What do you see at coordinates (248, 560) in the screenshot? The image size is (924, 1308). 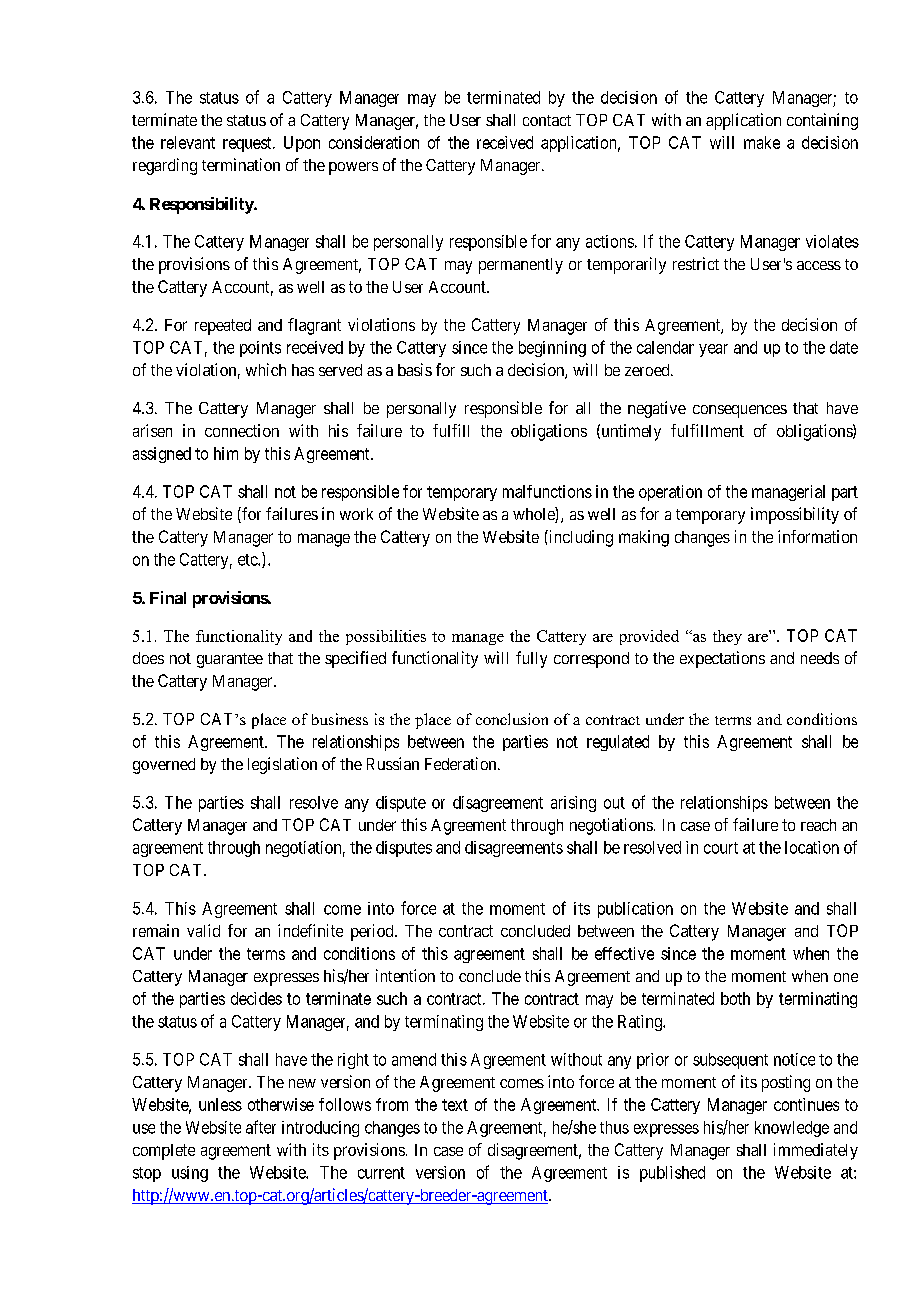 I see `etc` at bounding box center [248, 560].
